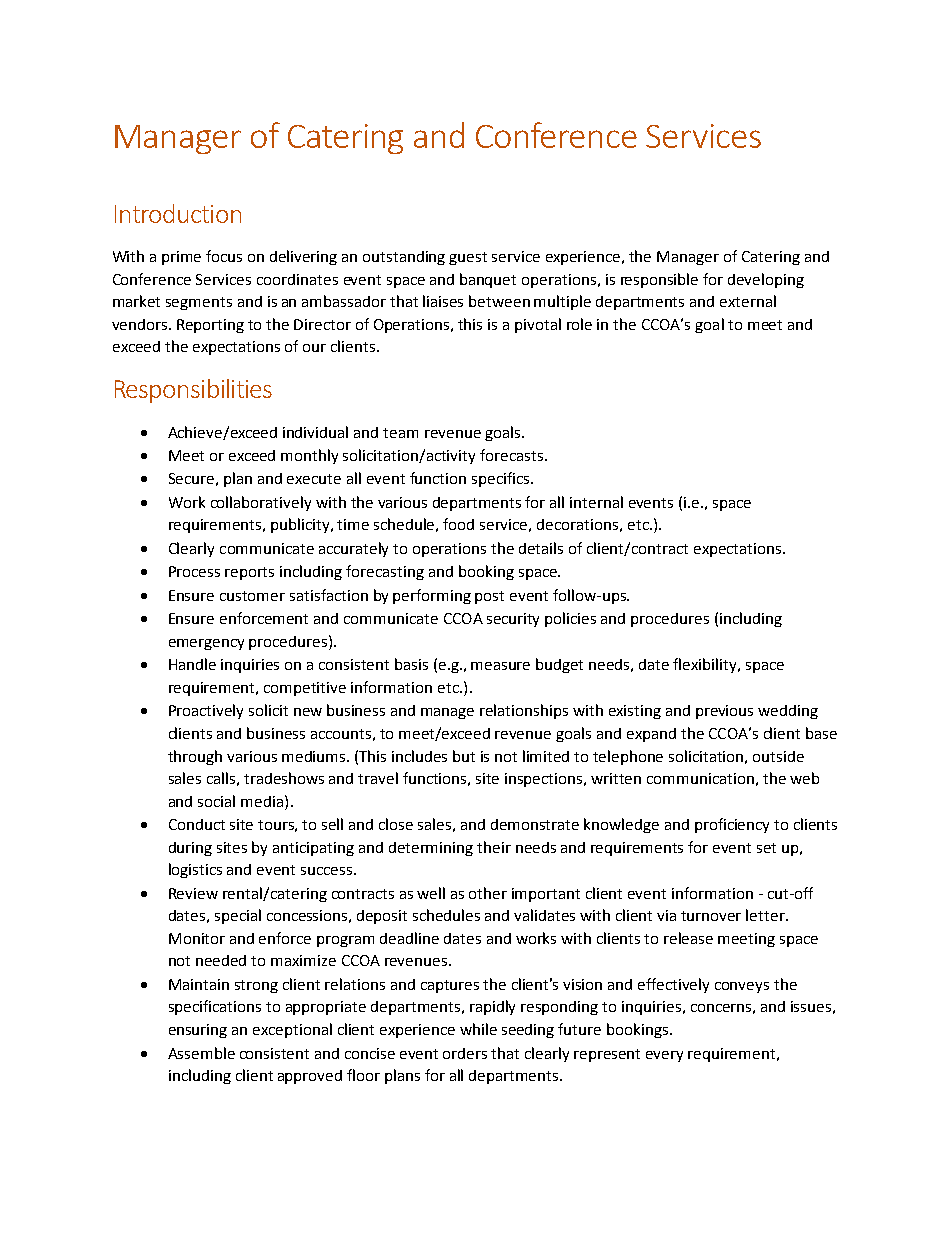  I want to click on Proactively, so click(206, 711).
